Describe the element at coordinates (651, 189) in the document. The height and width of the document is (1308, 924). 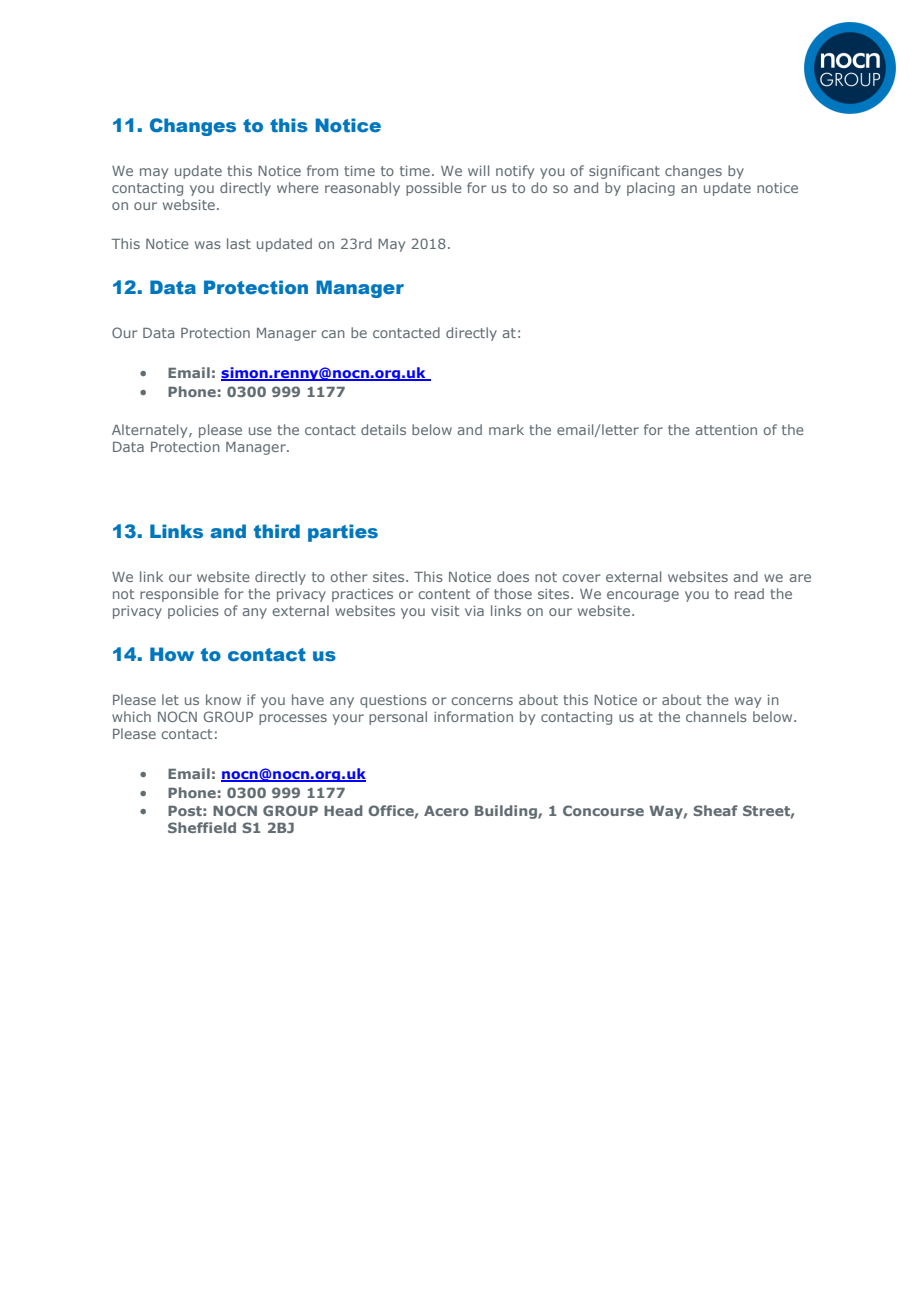
I see `placing` at that location.
